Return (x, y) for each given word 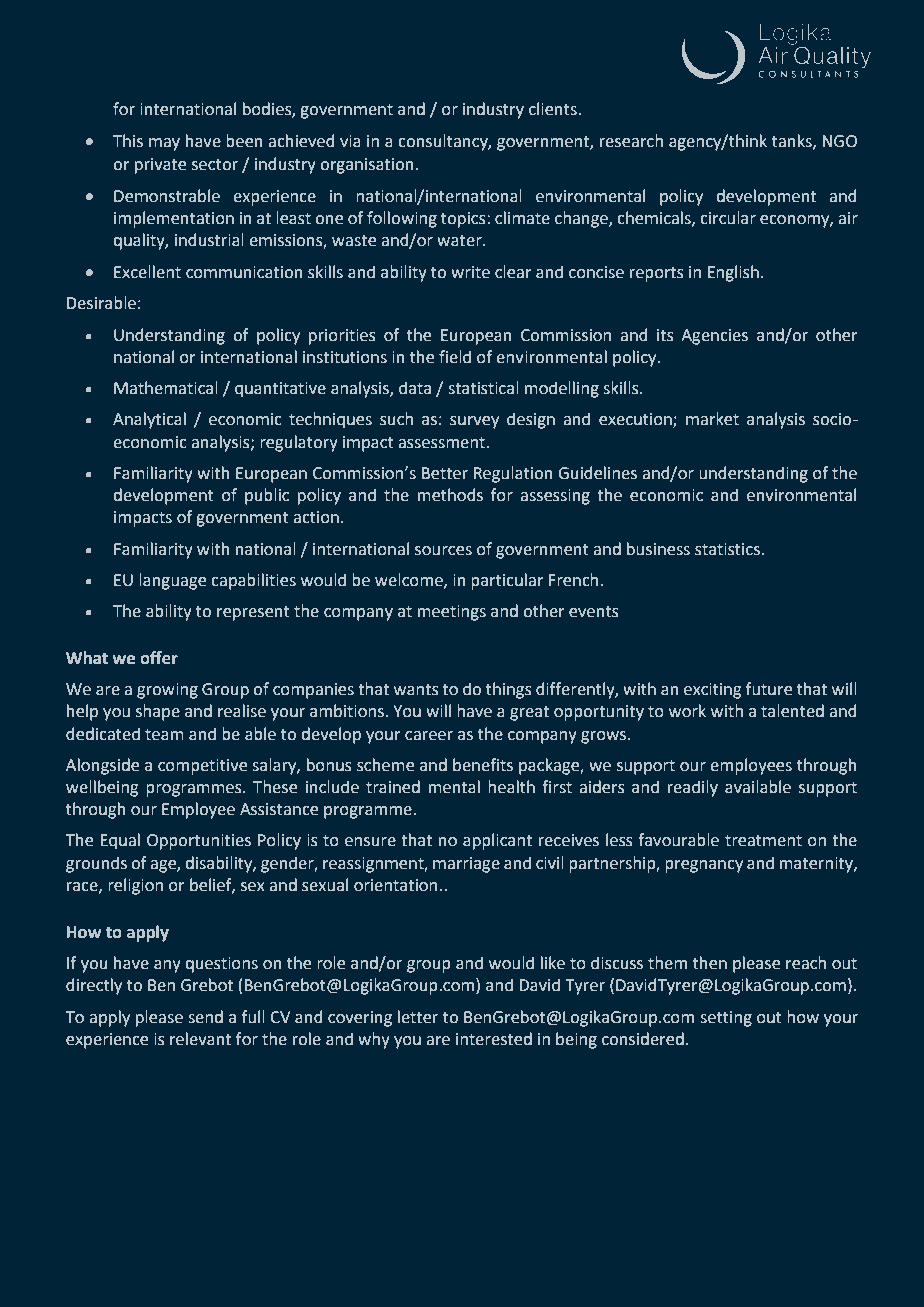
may (164, 144)
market (712, 419)
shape (158, 712)
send (205, 1017)
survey (474, 422)
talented (792, 711)
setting (726, 1019)
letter (418, 1017)
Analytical (149, 420)
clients (554, 109)
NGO (839, 141)
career (429, 736)
